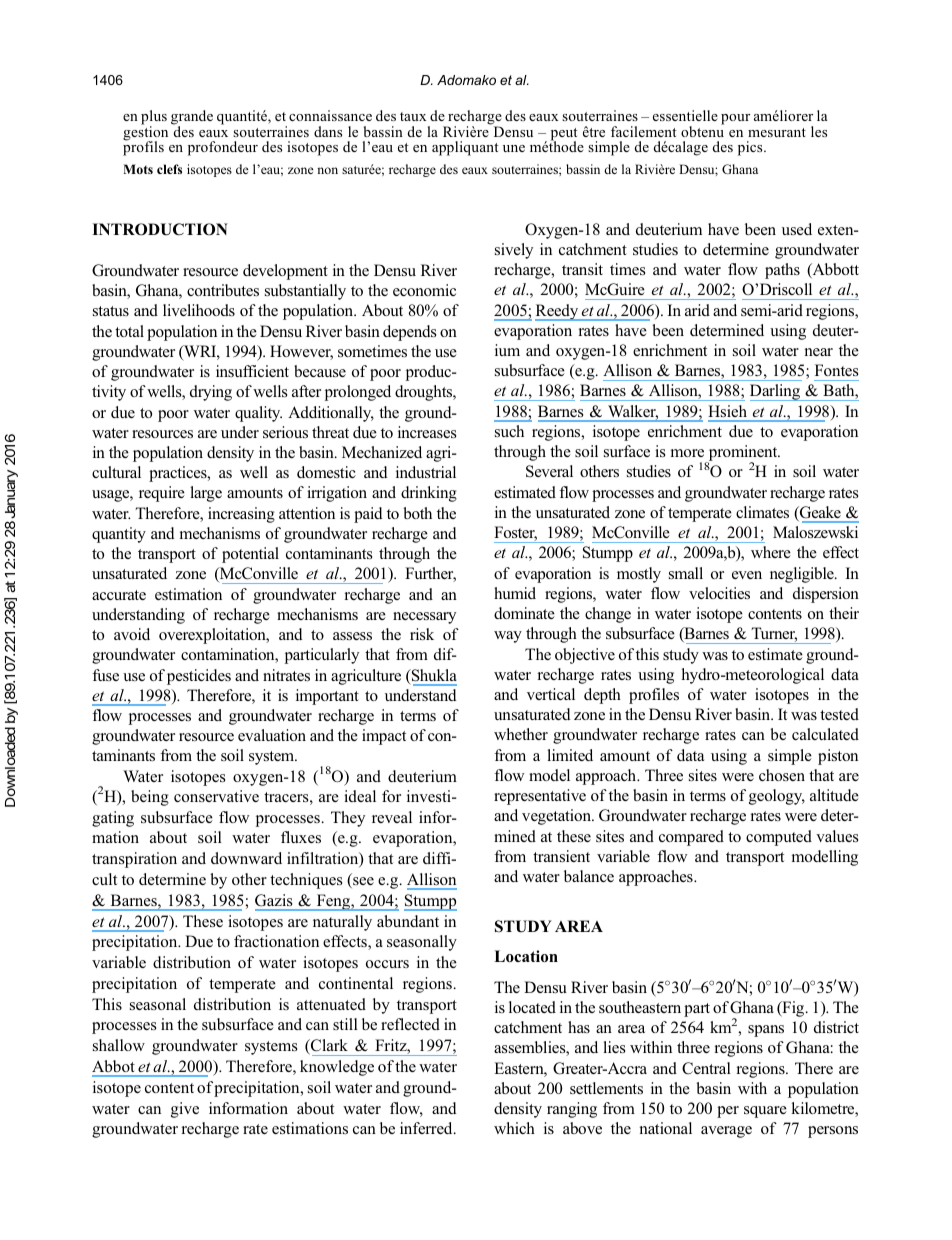 The image size is (952, 1240). I want to click on give, so click(185, 1110).
